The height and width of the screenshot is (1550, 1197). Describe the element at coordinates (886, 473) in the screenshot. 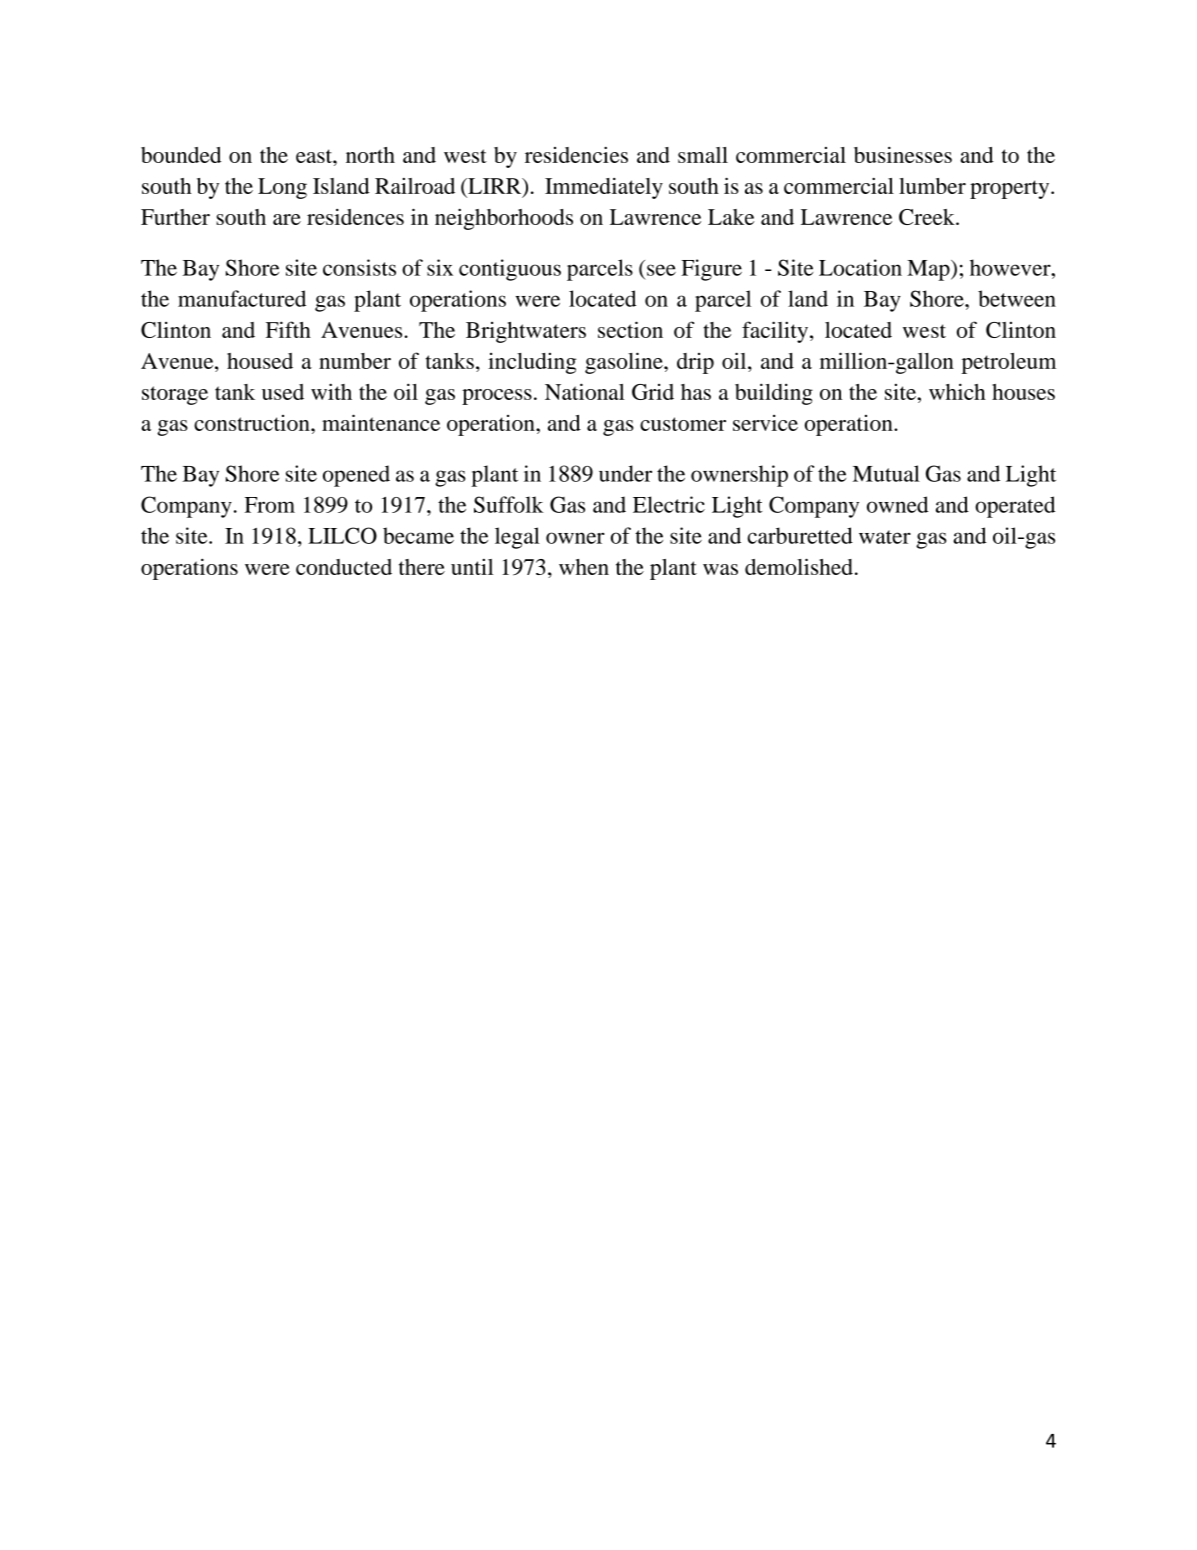

I see `Mutual` at that location.
